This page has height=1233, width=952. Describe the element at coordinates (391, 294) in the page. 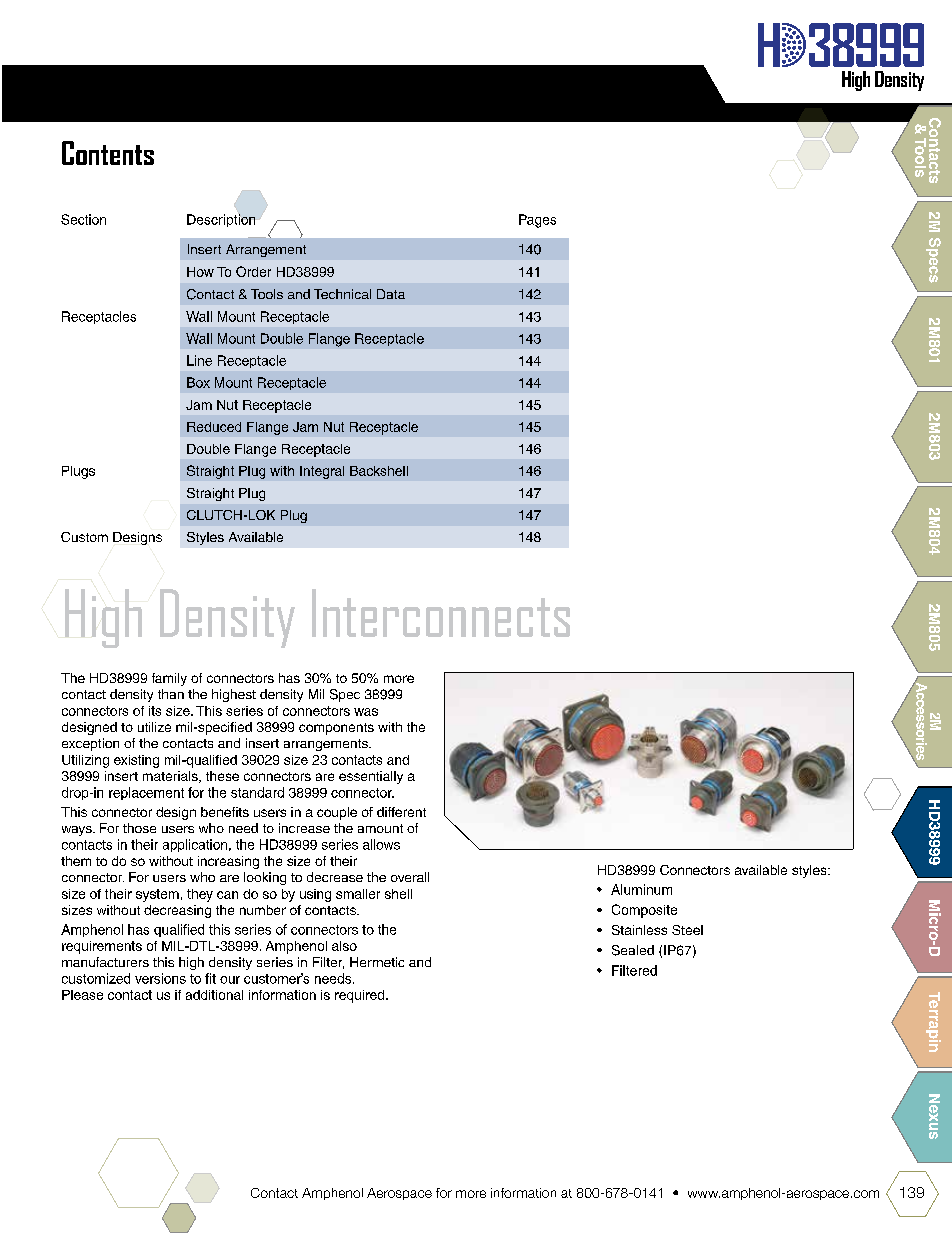

I see `Data` at that location.
